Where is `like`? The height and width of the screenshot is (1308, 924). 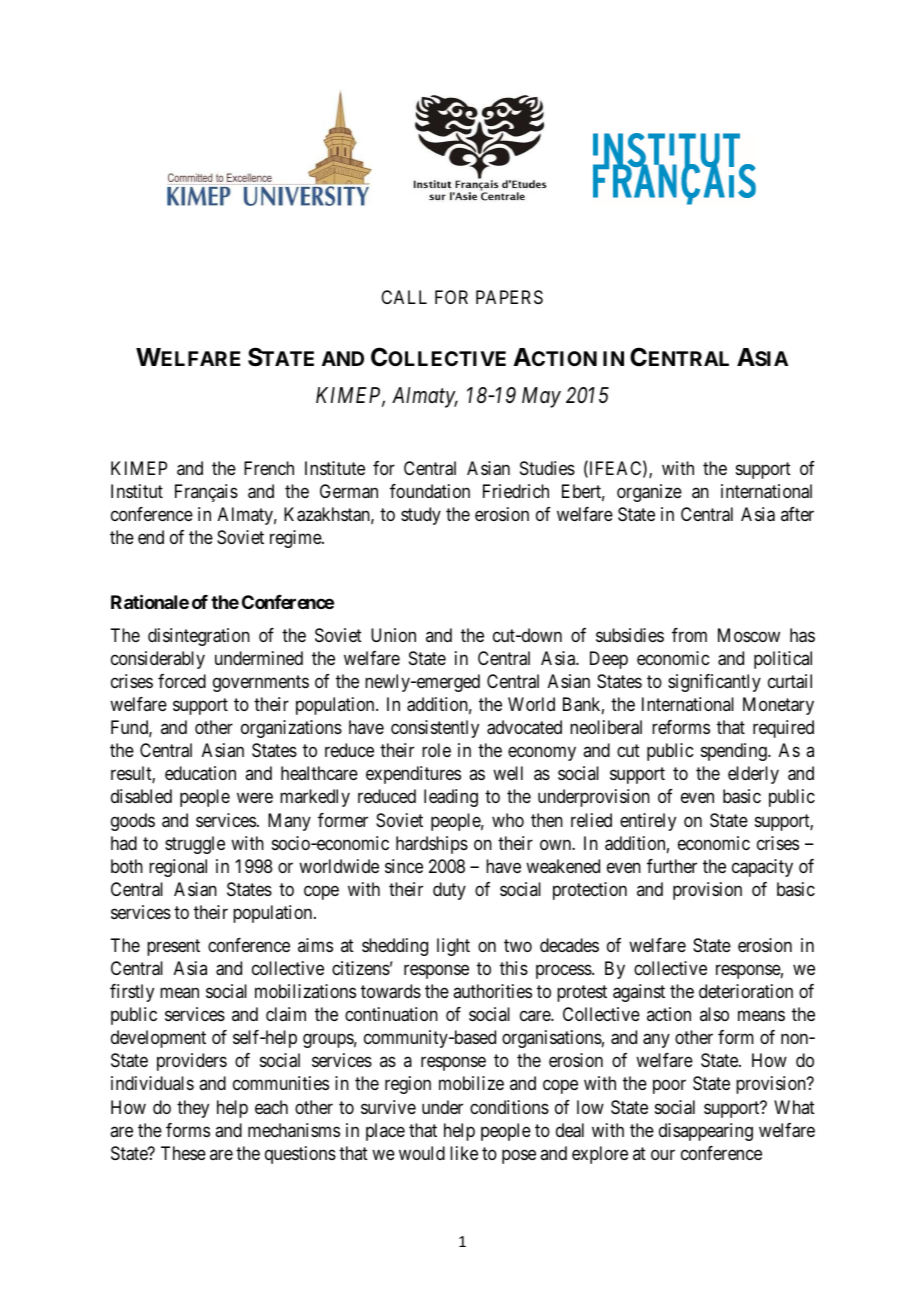
like is located at coordinates (464, 1153).
